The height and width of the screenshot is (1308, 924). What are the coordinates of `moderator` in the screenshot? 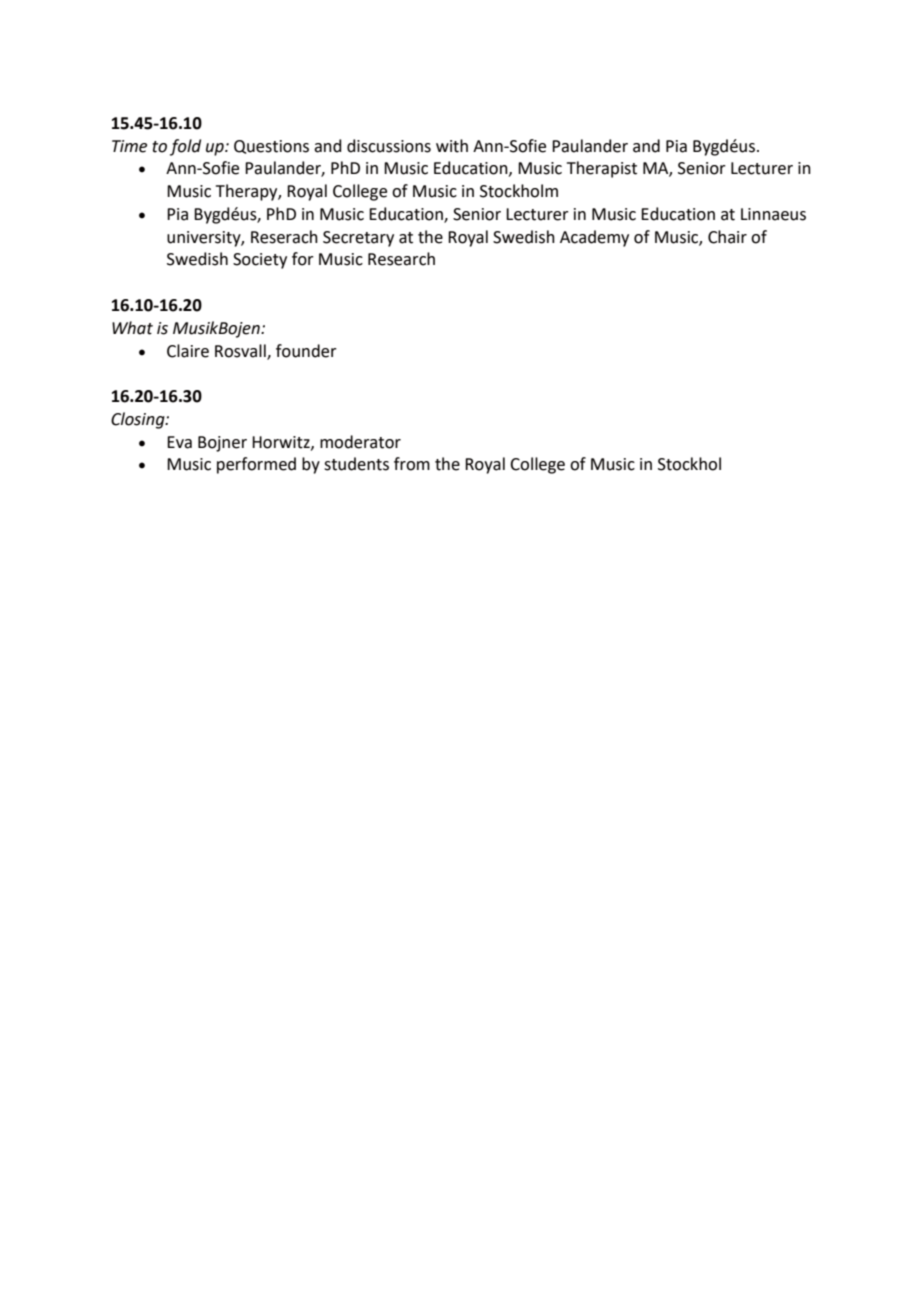 It's located at (360, 442).
